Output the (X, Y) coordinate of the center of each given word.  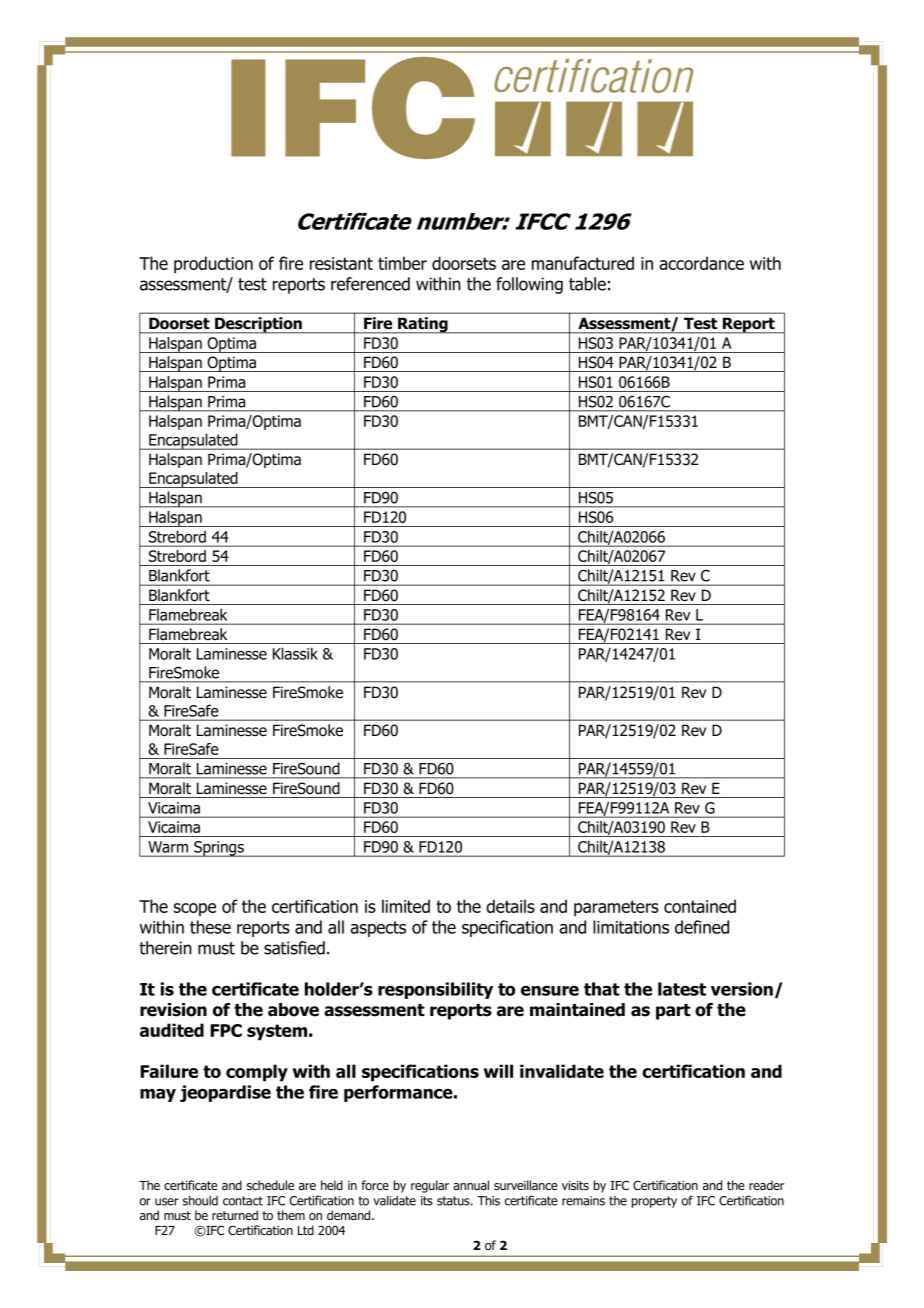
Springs (219, 849)
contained (700, 906)
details (510, 906)
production (213, 265)
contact (243, 1201)
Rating (423, 325)
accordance (701, 263)
